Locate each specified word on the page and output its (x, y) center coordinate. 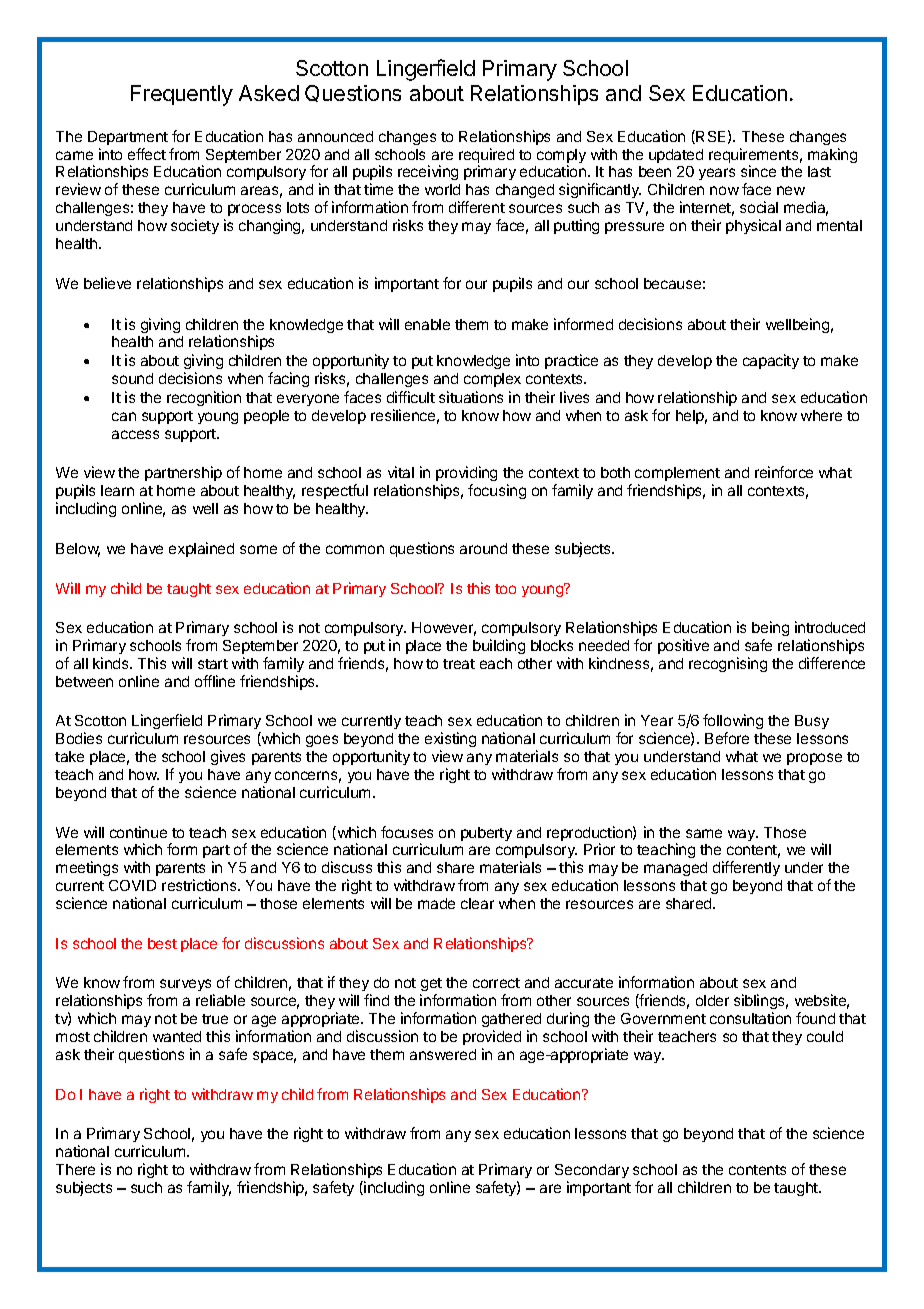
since (758, 171)
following (733, 723)
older (712, 1000)
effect (147, 154)
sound (132, 378)
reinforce (784, 472)
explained (201, 549)
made (436, 903)
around (483, 548)
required (486, 157)
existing (450, 741)
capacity (771, 361)
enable (427, 324)
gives (228, 757)
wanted (177, 1036)
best (162, 943)
